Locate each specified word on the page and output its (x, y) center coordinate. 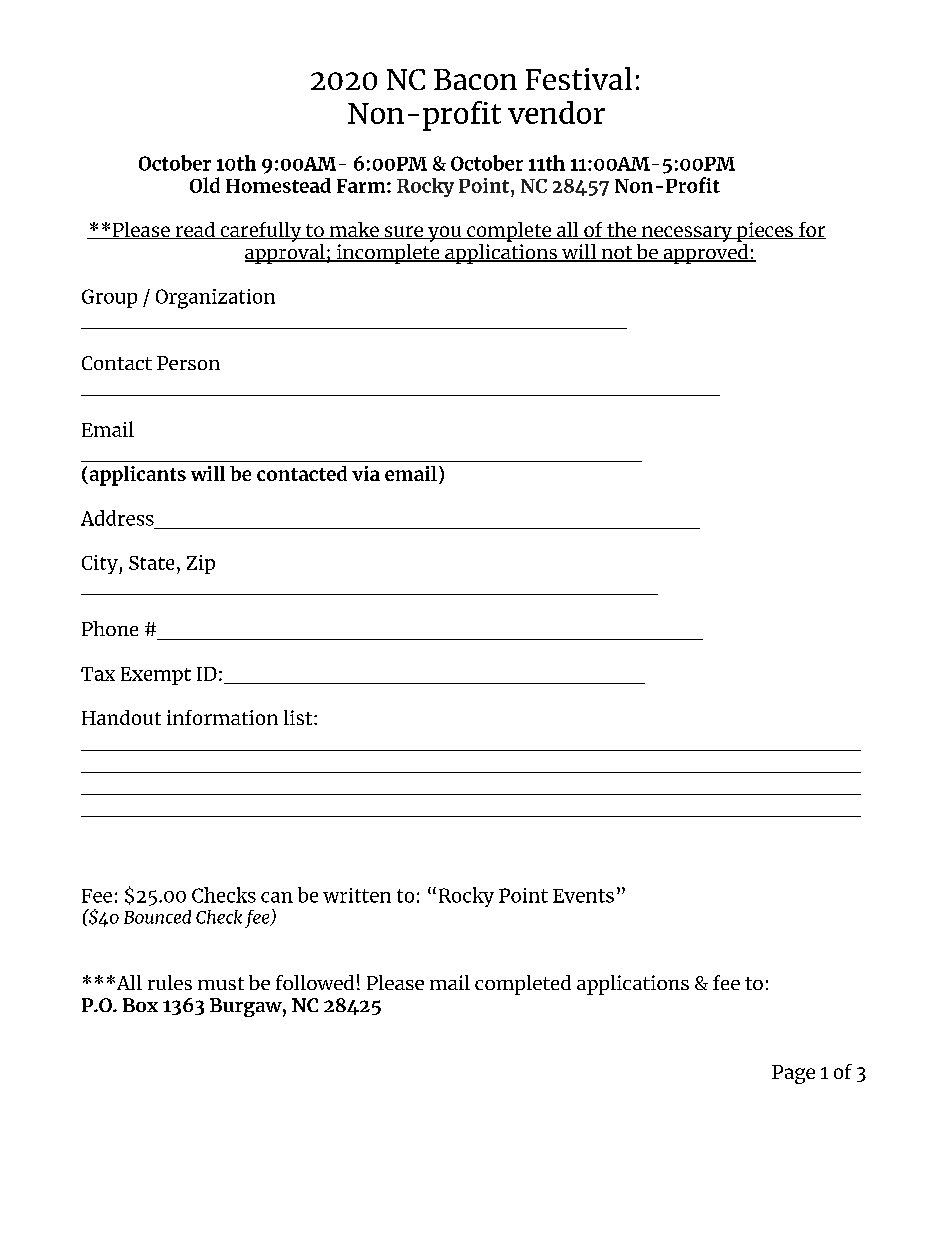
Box (140, 1005)
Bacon (475, 79)
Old (205, 185)
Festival (579, 78)
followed (315, 982)
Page (793, 1074)
